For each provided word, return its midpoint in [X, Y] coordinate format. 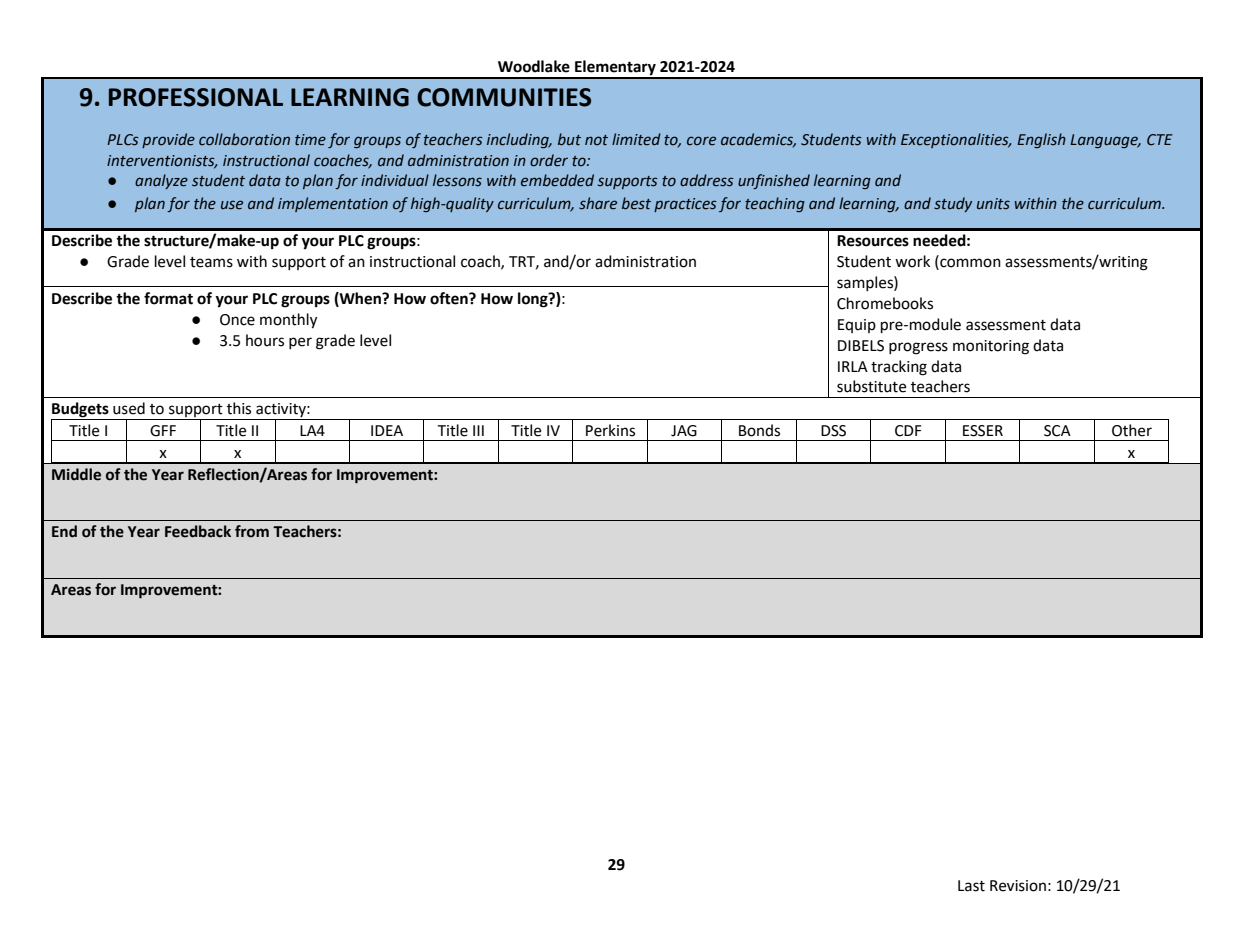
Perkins [610, 430]
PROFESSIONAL [196, 97]
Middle [76, 474]
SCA [1057, 431]
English [1041, 140]
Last [971, 886]
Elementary [615, 69]
